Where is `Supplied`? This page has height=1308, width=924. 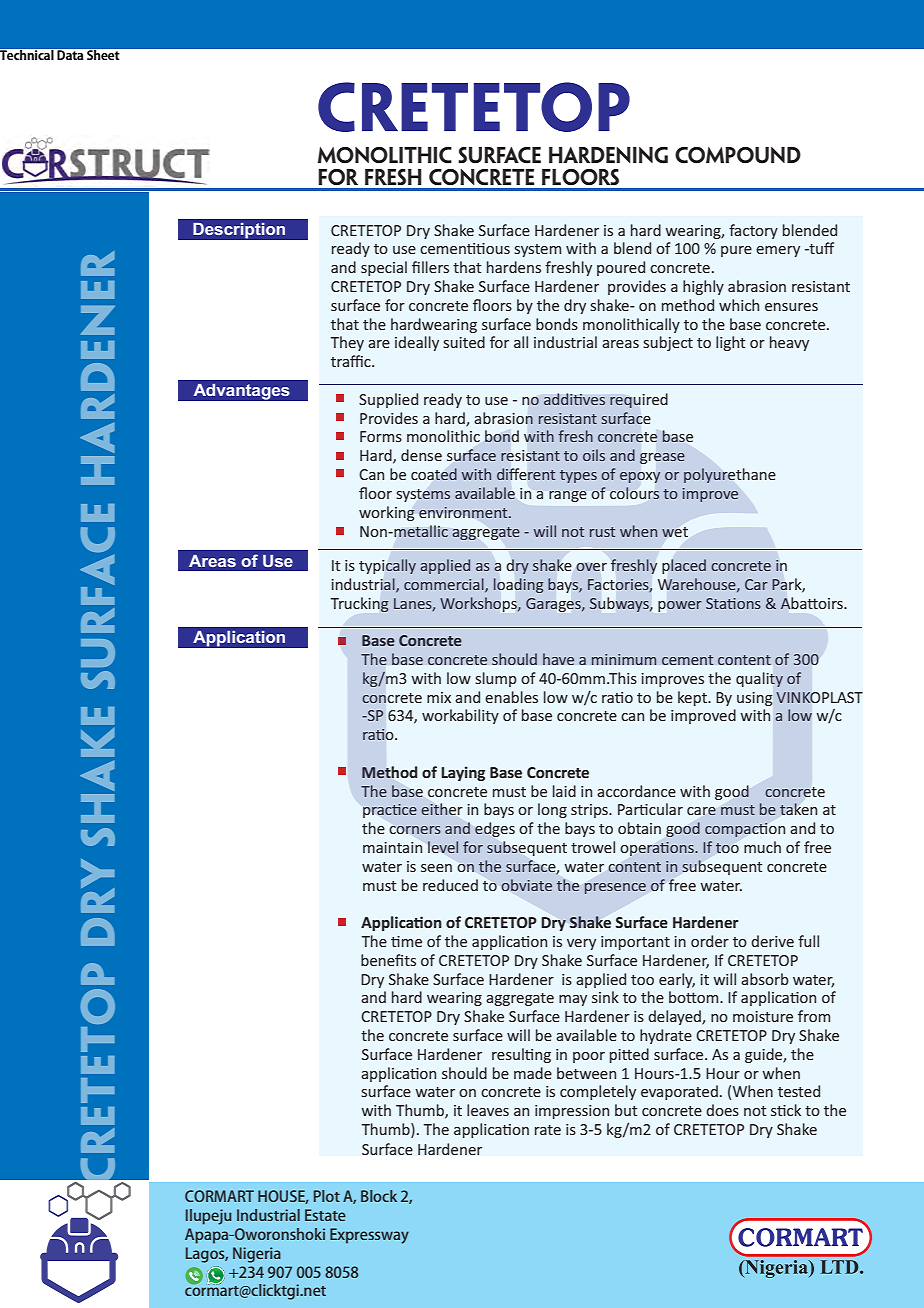 Supplied is located at coordinates (388, 400).
